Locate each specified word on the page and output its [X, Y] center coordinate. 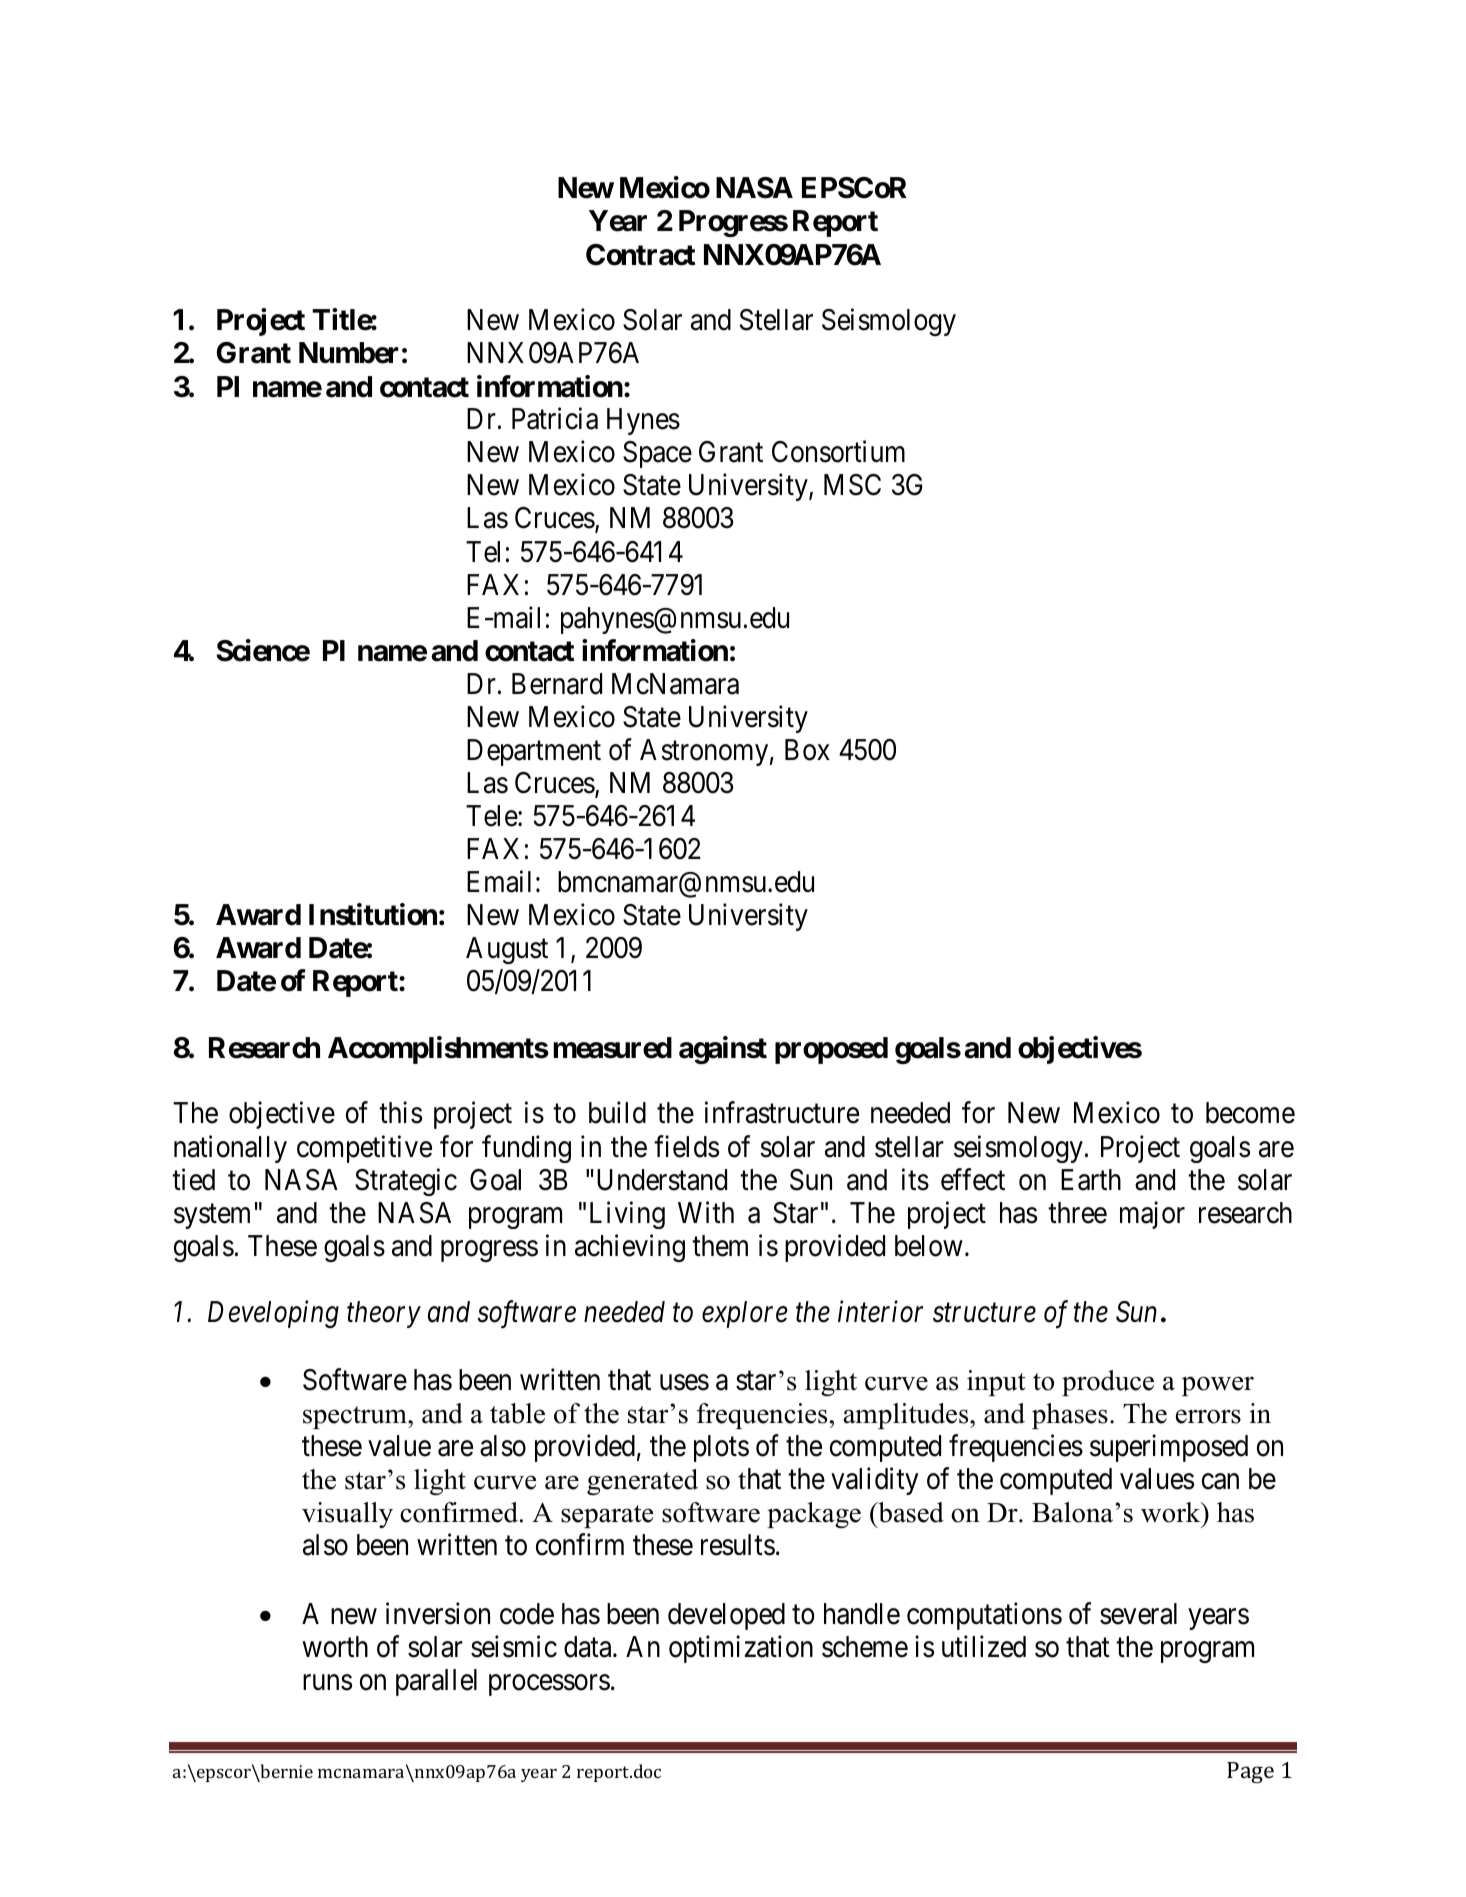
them [720, 1246]
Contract [640, 255]
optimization [741, 1649]
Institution [373, 914]
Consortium [838, 452]
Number [348, 353]
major [1152, 1215]
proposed [831, 1050]
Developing [273, 1314]
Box [807, 750]
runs [327, 1682]
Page [1250, 1772]
